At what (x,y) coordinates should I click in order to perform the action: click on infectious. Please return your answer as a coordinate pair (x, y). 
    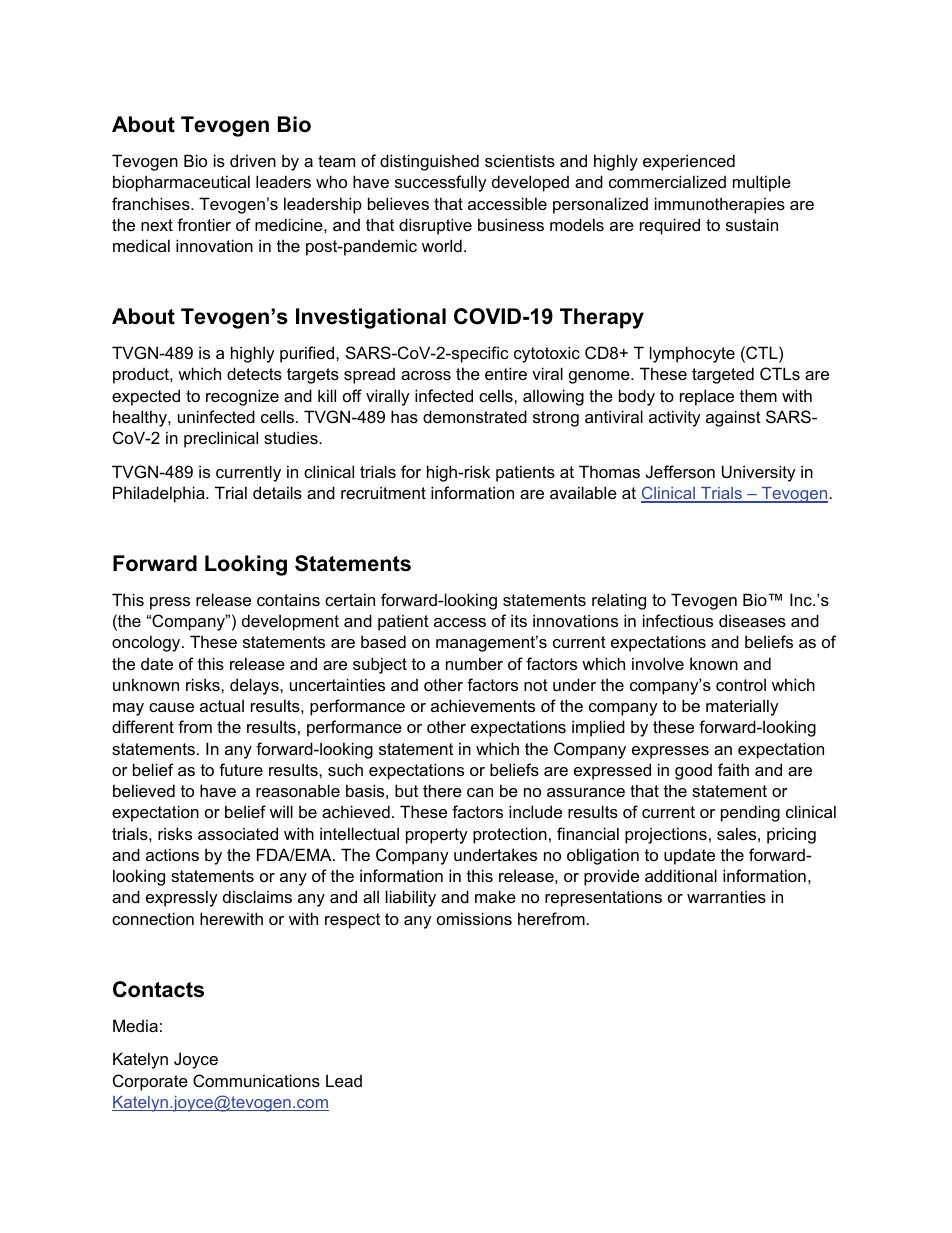
    Looking at the image, I should click on (678, 620).
